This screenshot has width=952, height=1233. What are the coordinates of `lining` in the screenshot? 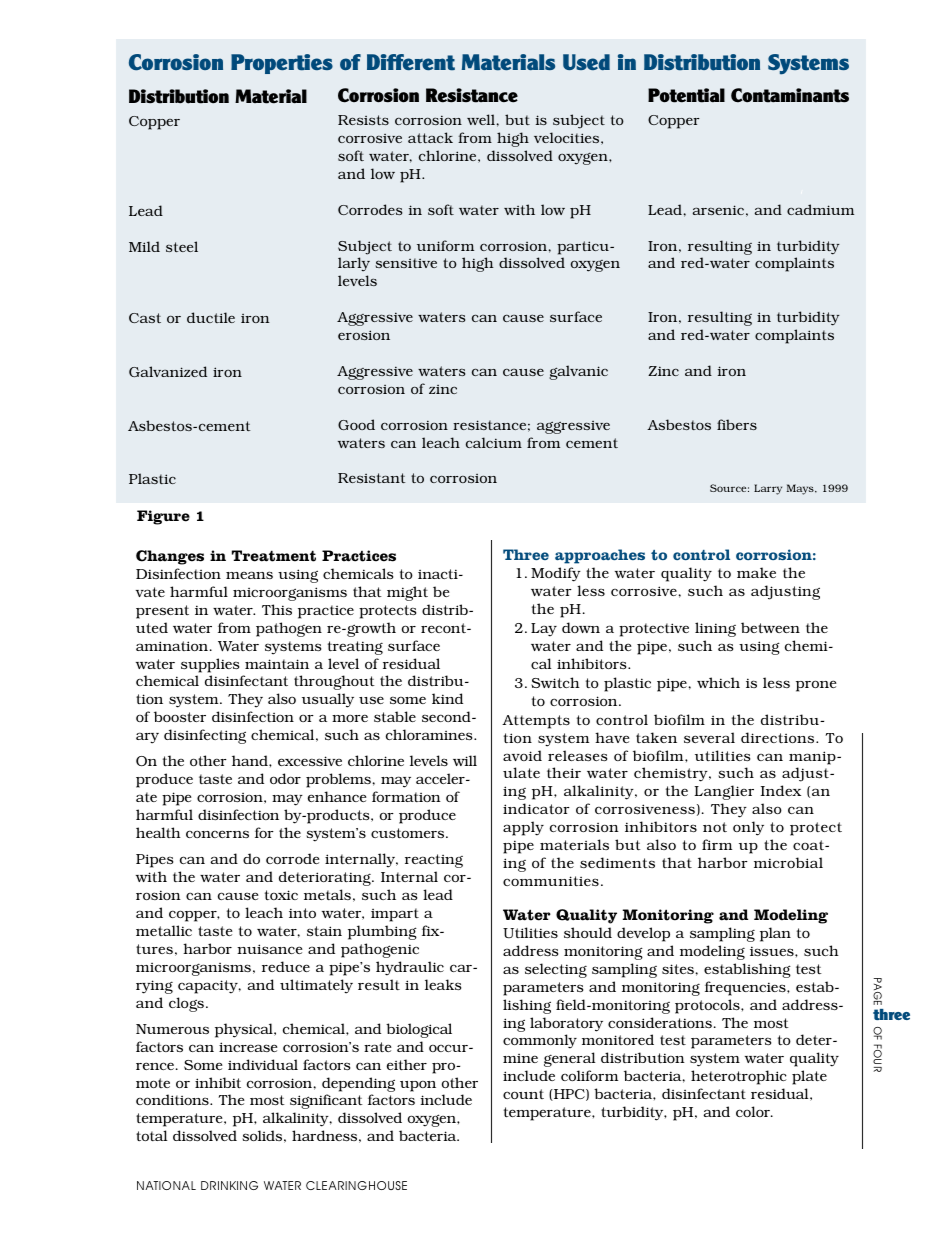 It's located at (715, 629).
